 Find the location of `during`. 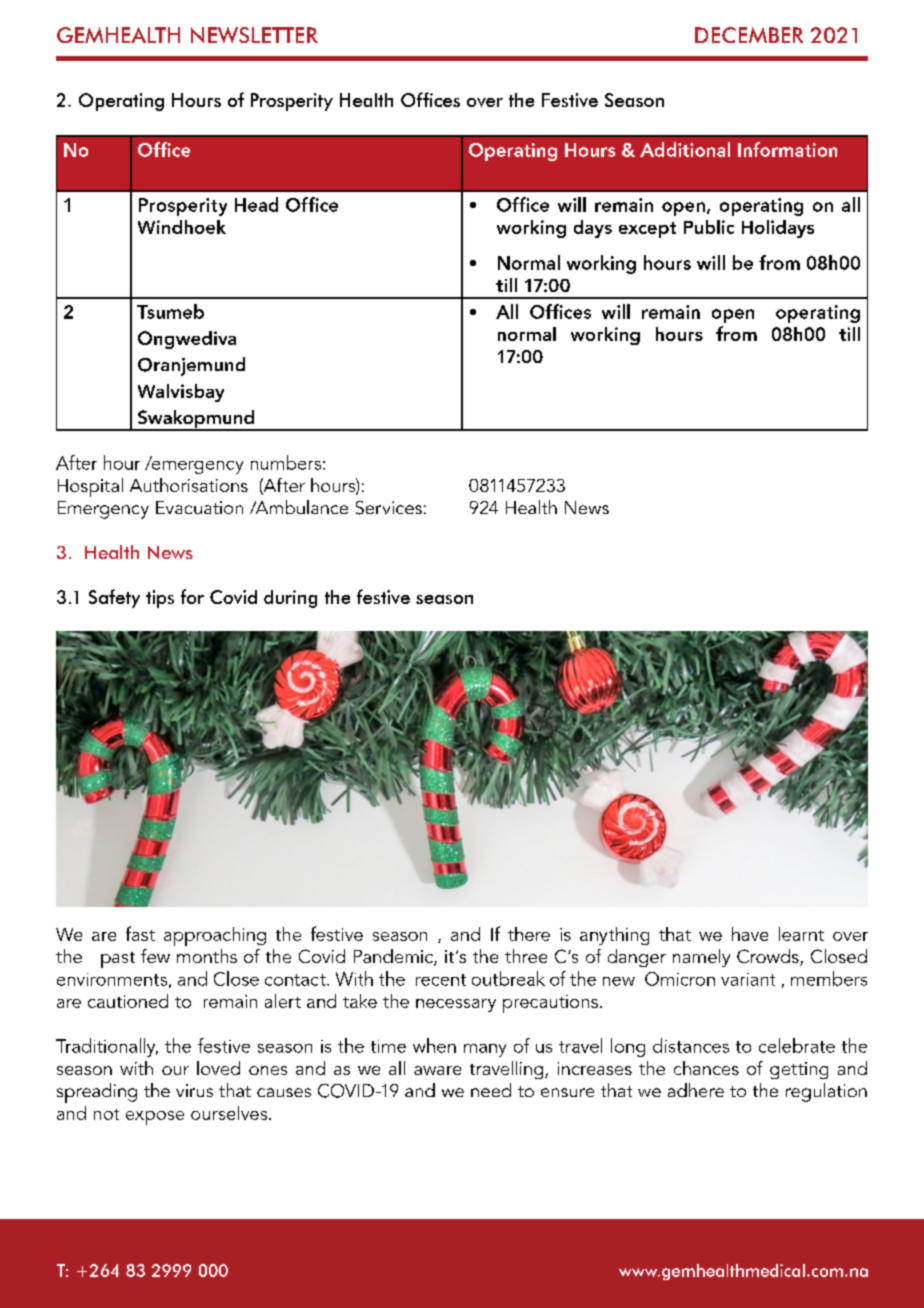

during is located at coordinates (290, 599).
